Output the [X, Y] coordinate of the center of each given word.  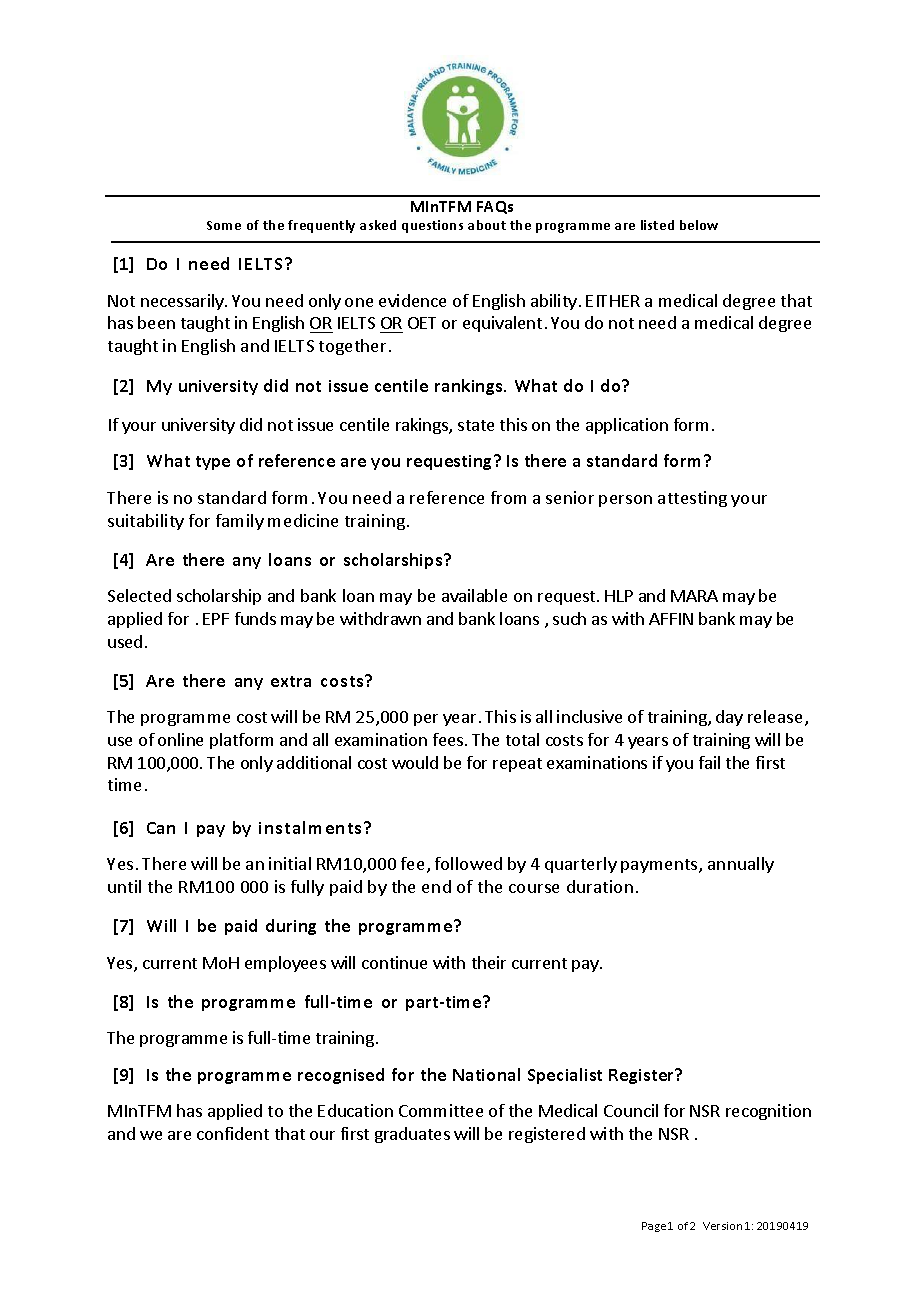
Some [224, 225]
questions [432, 226]
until [124, 886]
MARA [694, 596]
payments [660, 866]
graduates [412, 1135]
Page [654, 1227]
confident [233, 1133]
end [436, 886]
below [699, 225]
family [240, 522]
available [474, 595]
